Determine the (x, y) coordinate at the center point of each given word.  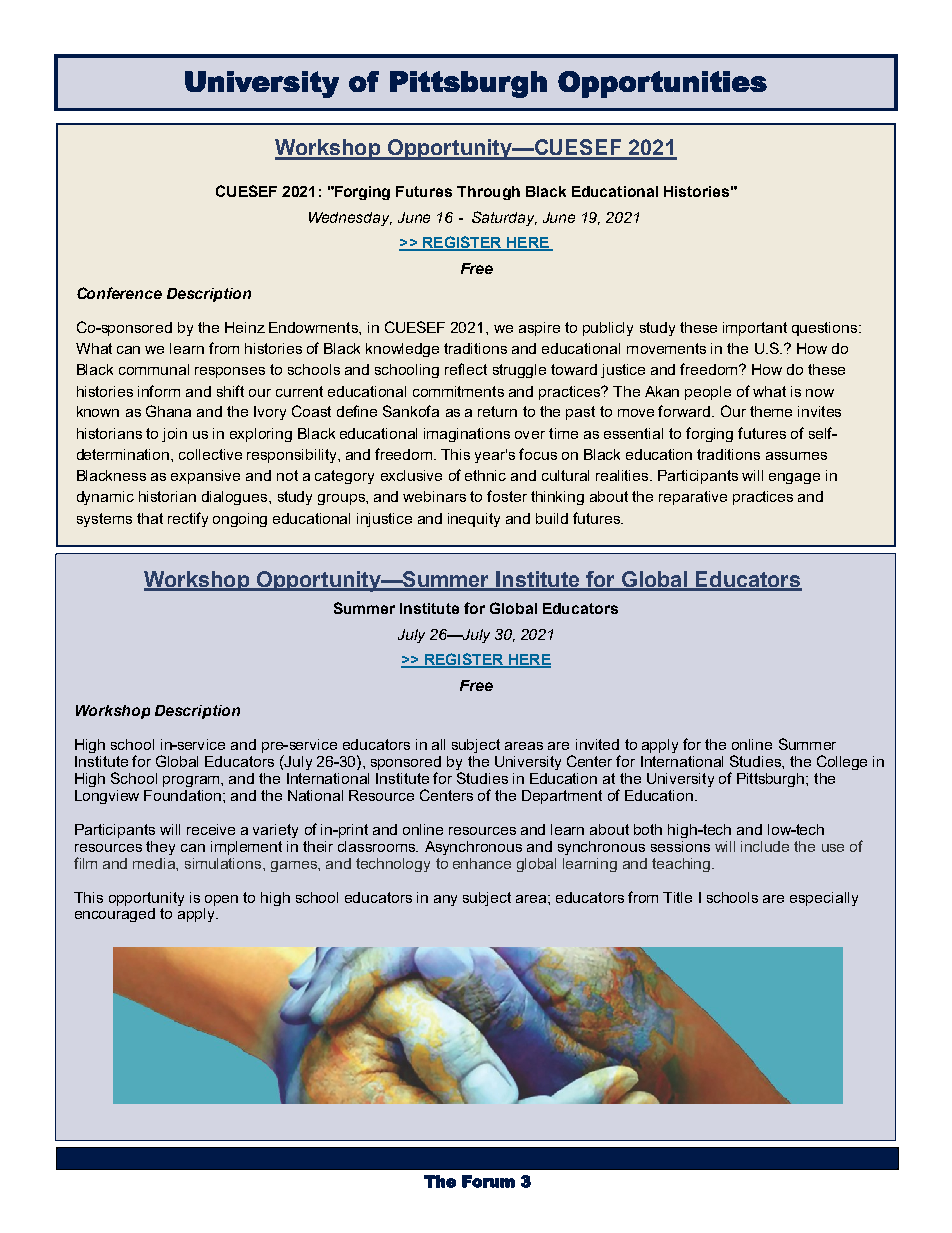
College (842, 762)
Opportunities (662, 84)
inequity (474, 520)
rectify (188, 519)
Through (488, 193)
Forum (488, 1181)
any (445, 900)
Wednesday (350, 219)
